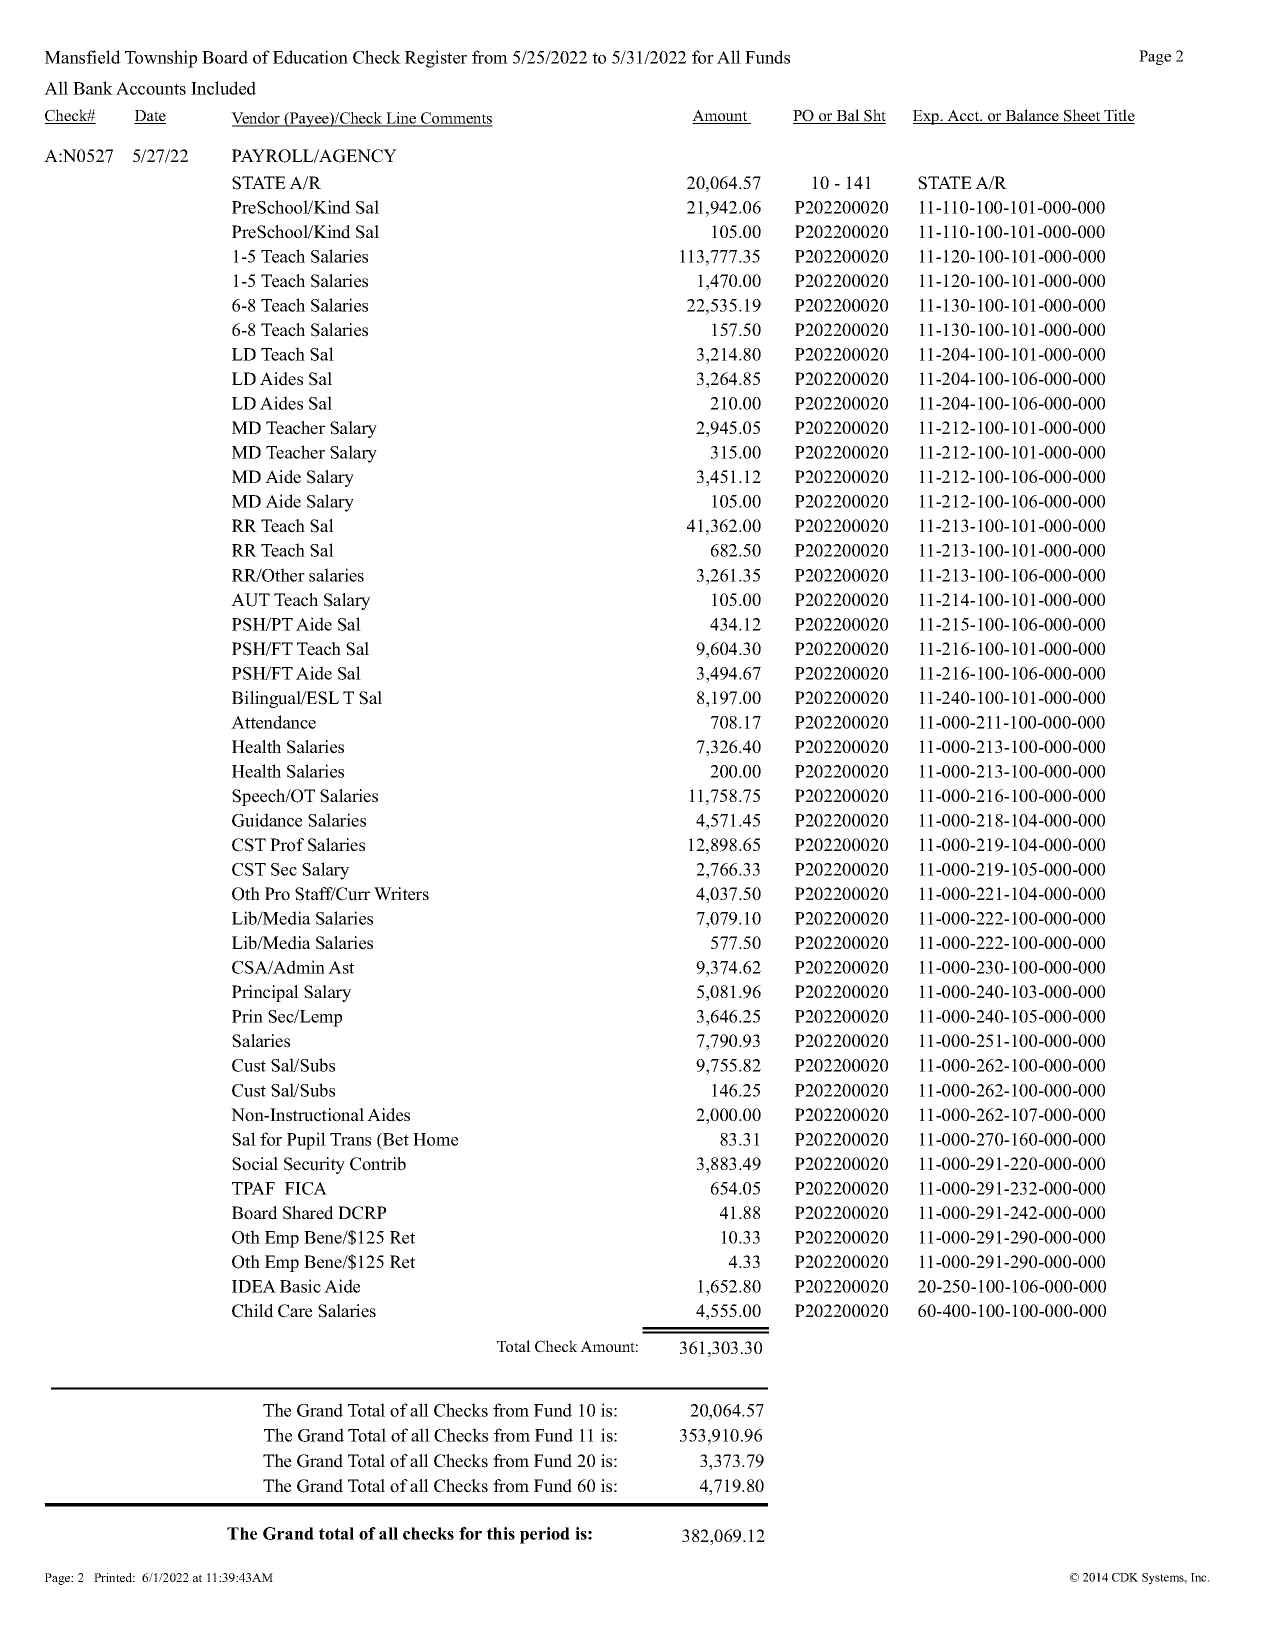 Image resolution: width=1272 pixels, height=1646 pixels. I want to click on Ast, so click(341, 967).
